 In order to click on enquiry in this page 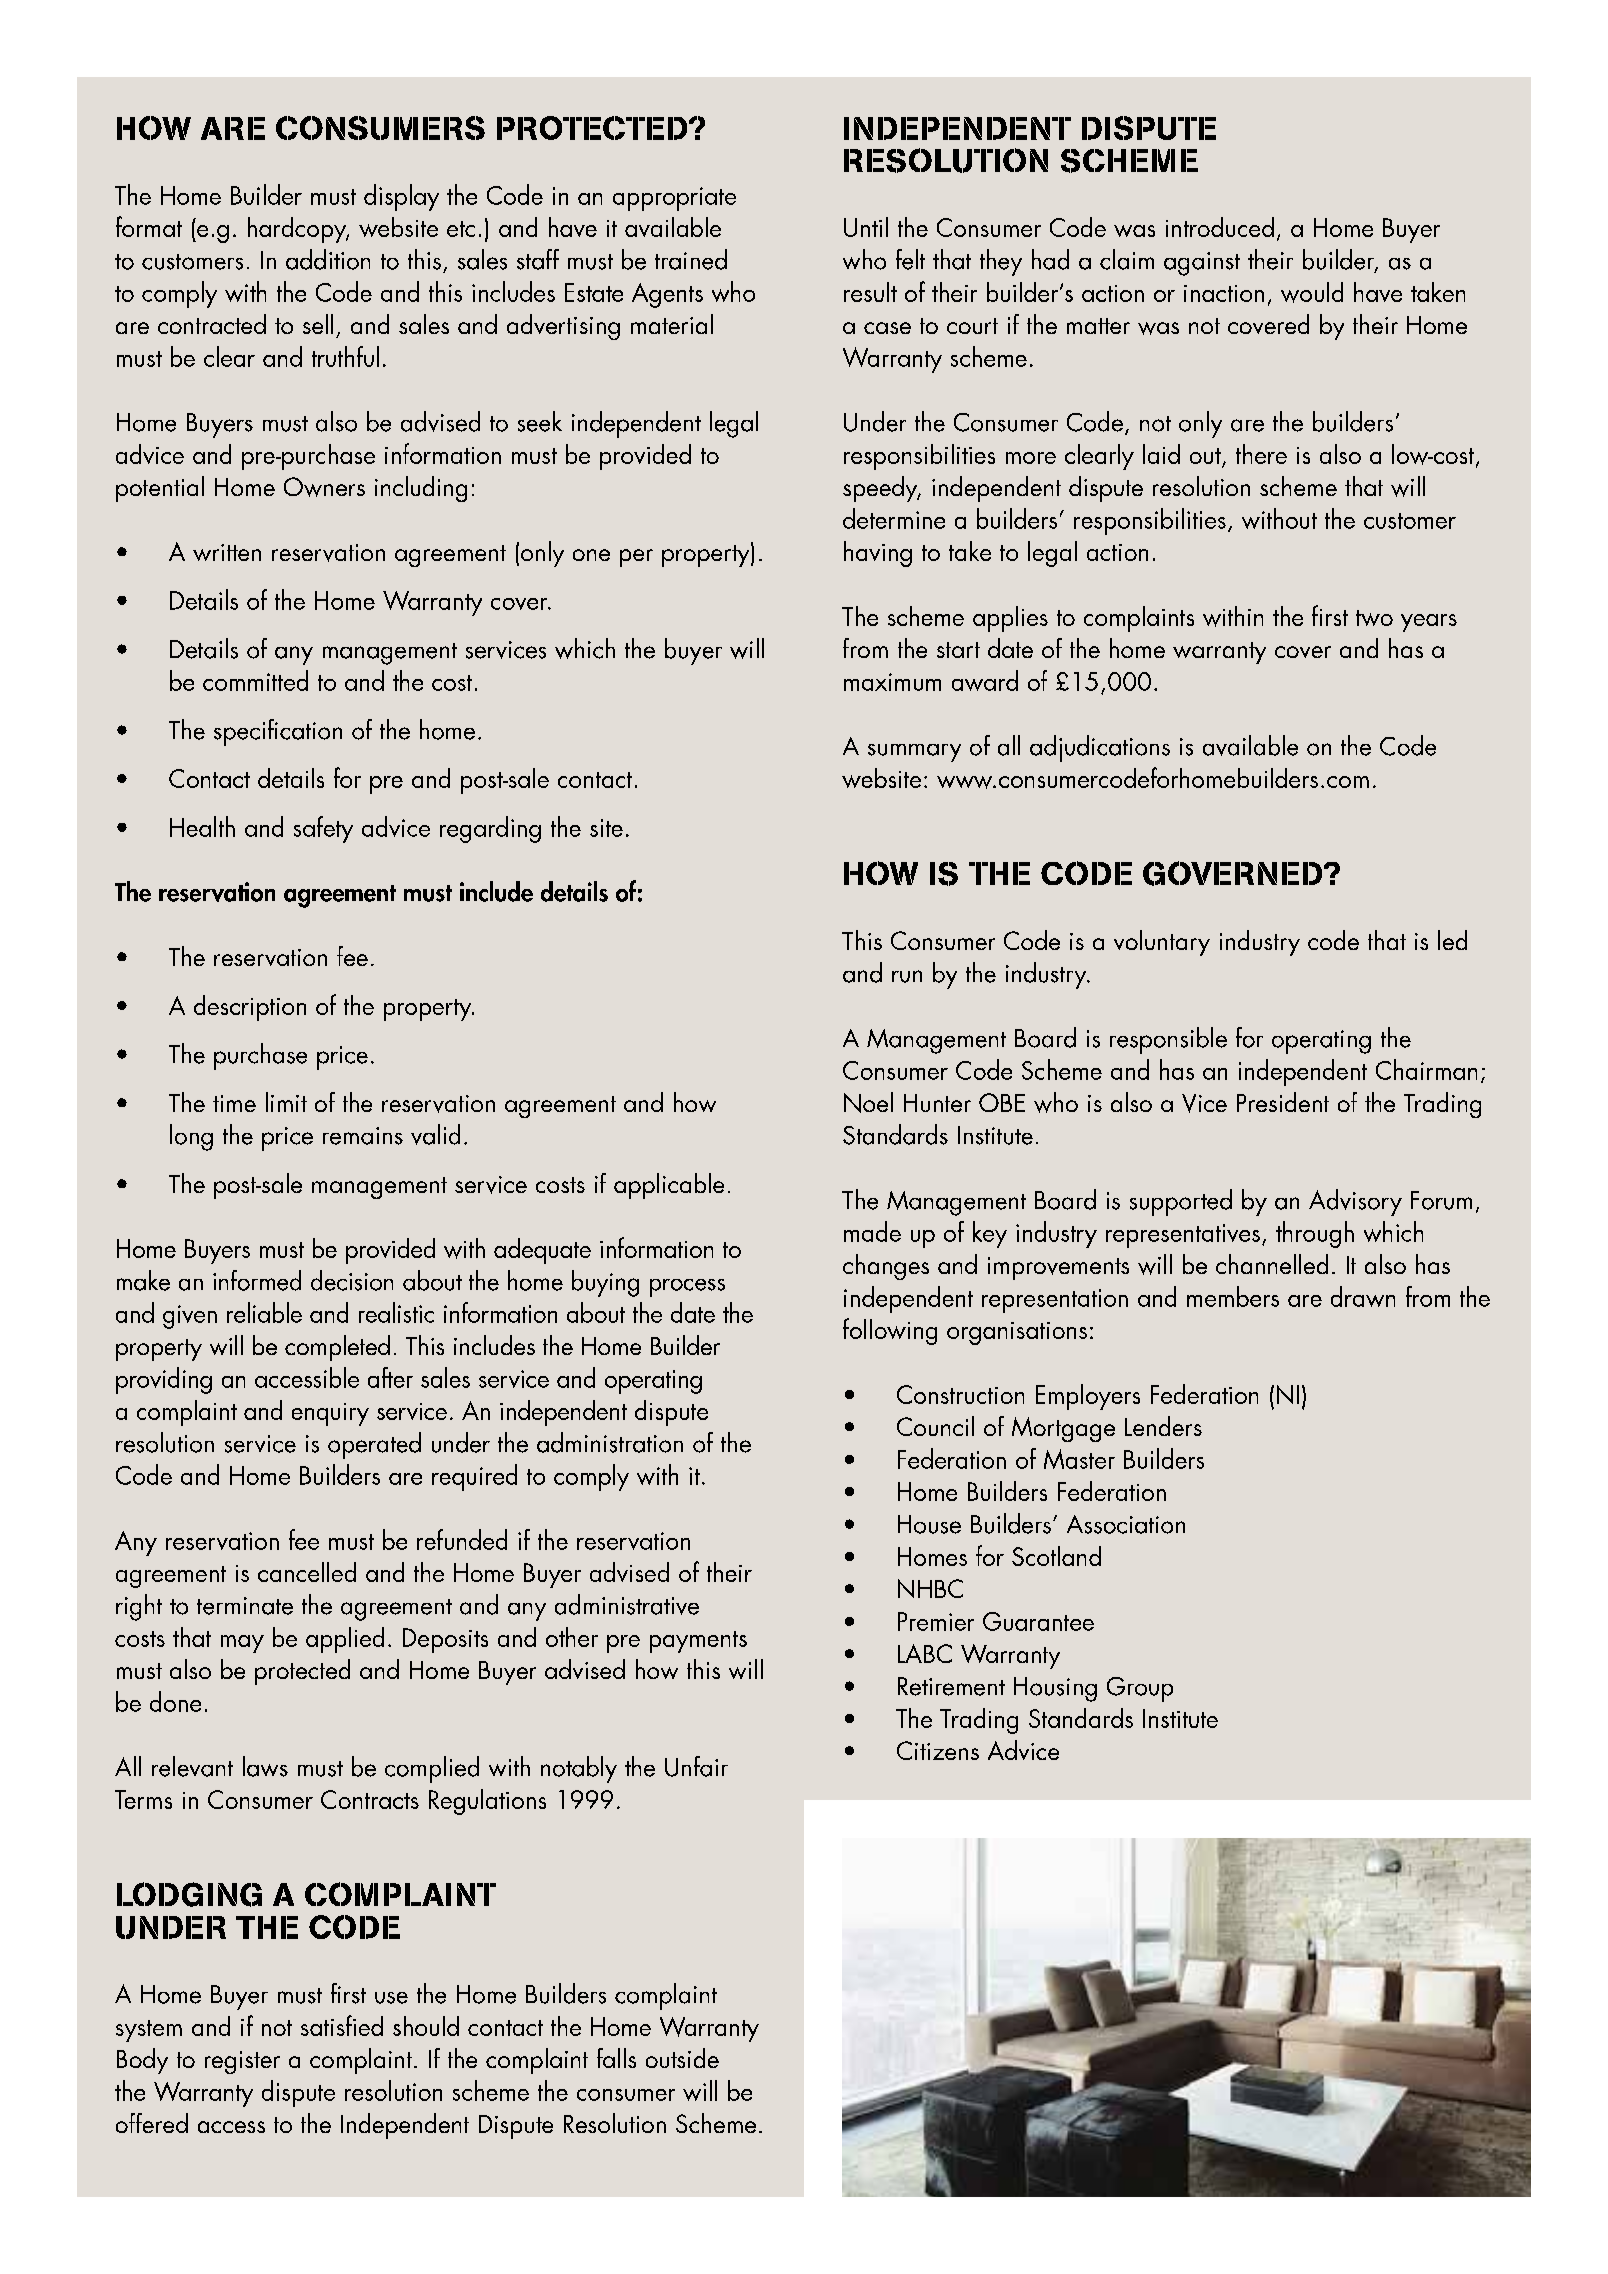, I will do `click(330, 1414)`.
